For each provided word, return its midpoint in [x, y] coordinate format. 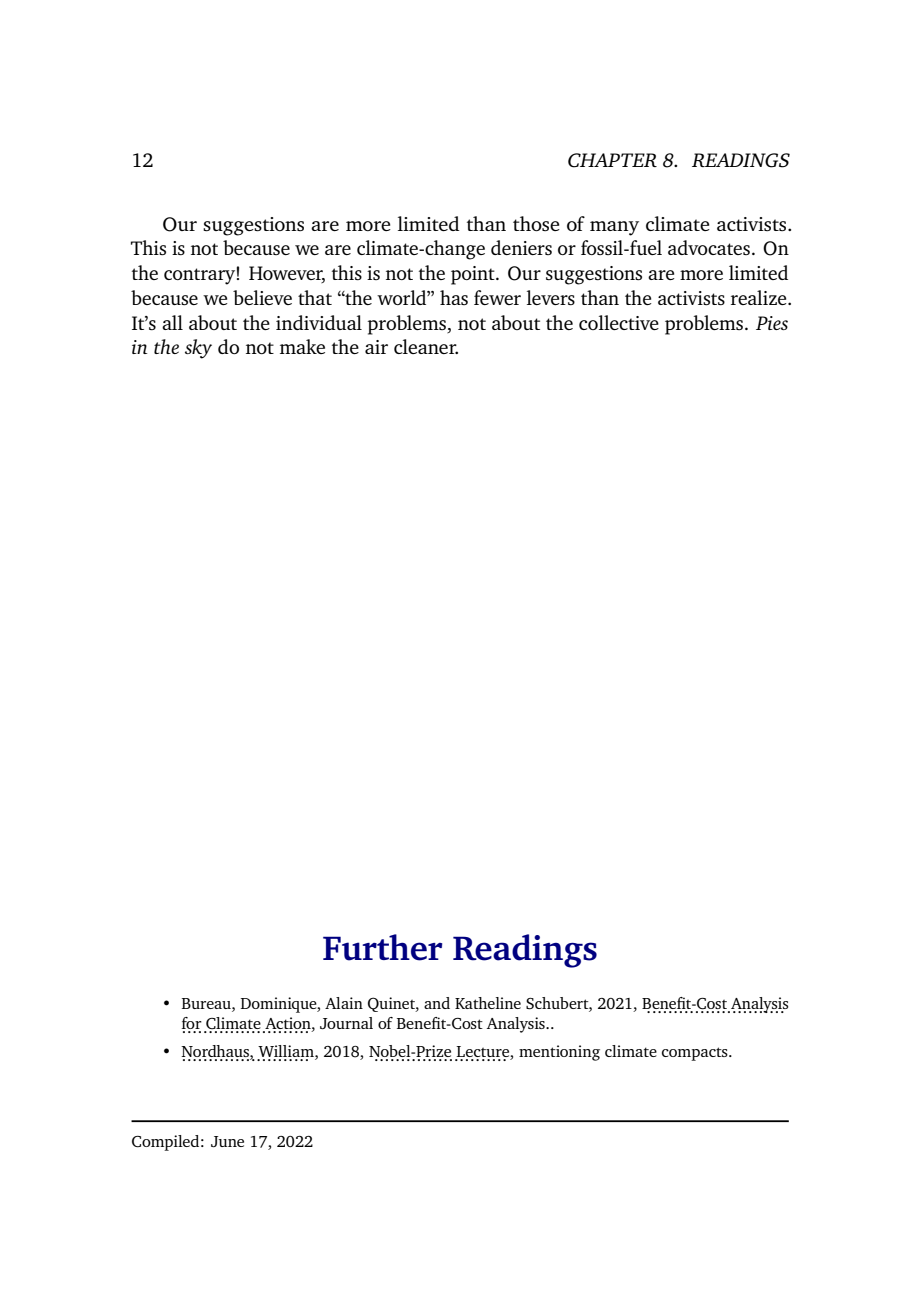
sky [198, 349]
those [536, 223]
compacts [696, 1054]
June [227, 1141]
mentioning [559, 1053]
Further [382, 947]
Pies [772, 323]
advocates [709, 247]
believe [262, 297]
